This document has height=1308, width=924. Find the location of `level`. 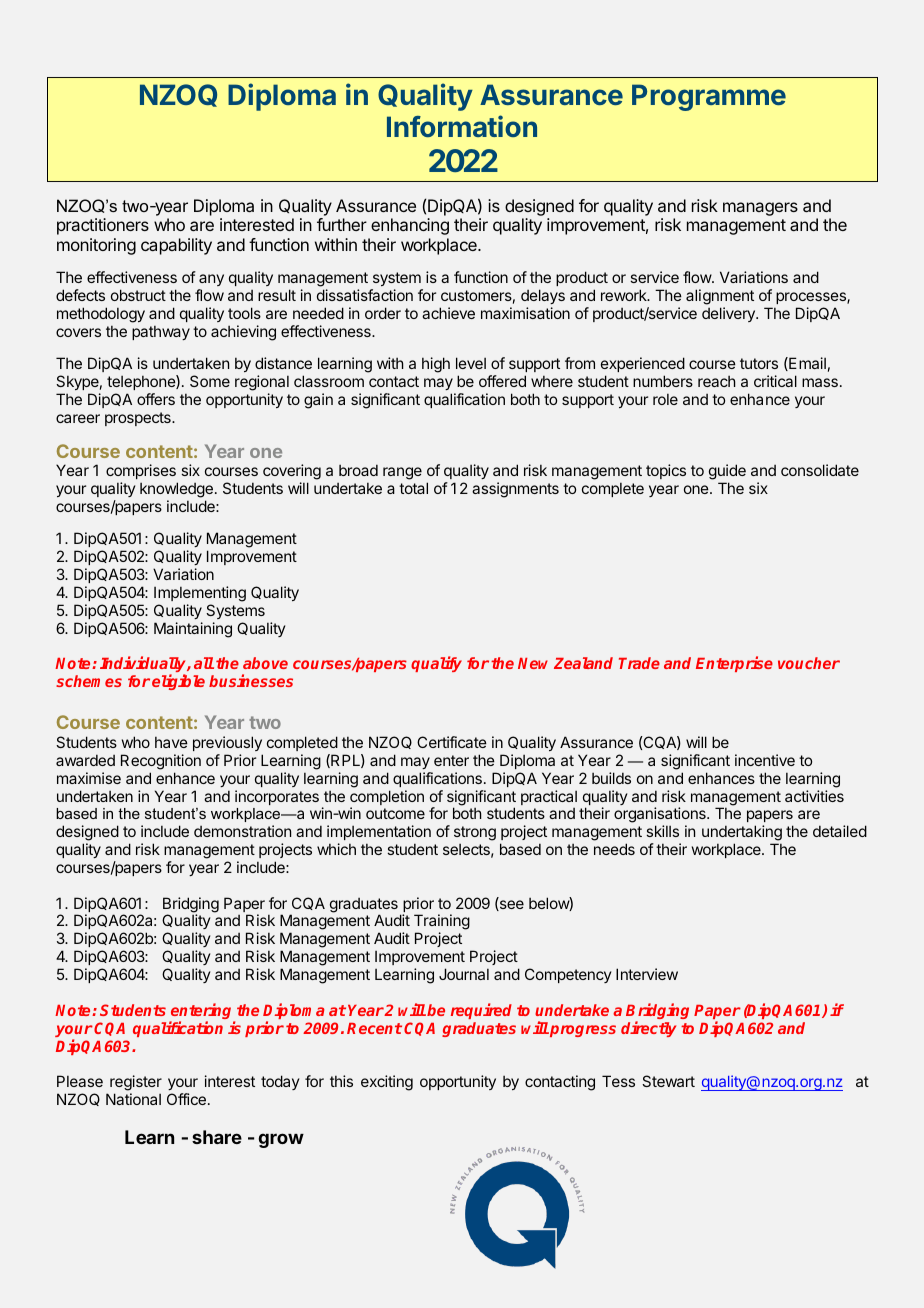

level is located at coordinates (471, 363).
